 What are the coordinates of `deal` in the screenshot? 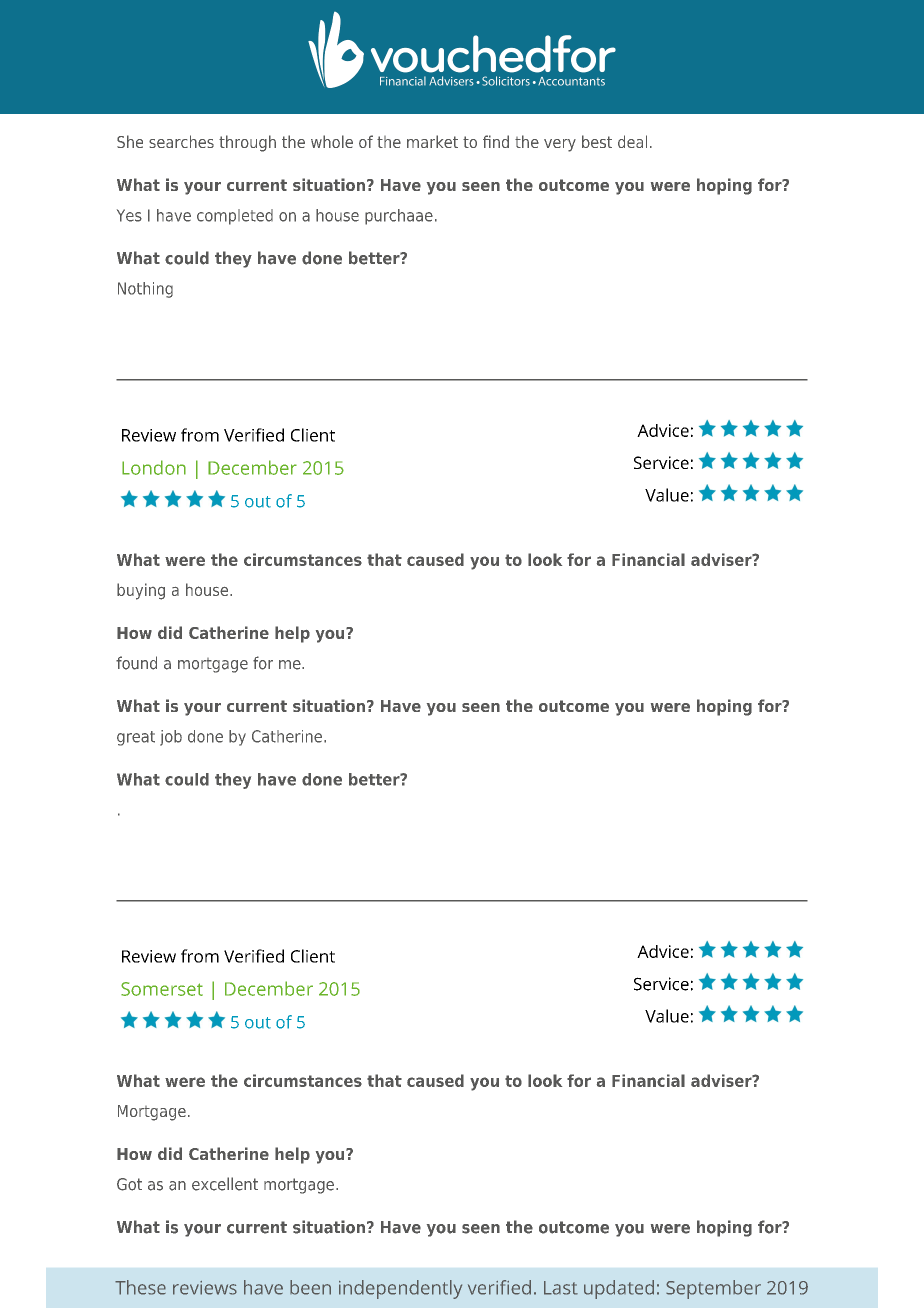 It's located at (632, 141).
